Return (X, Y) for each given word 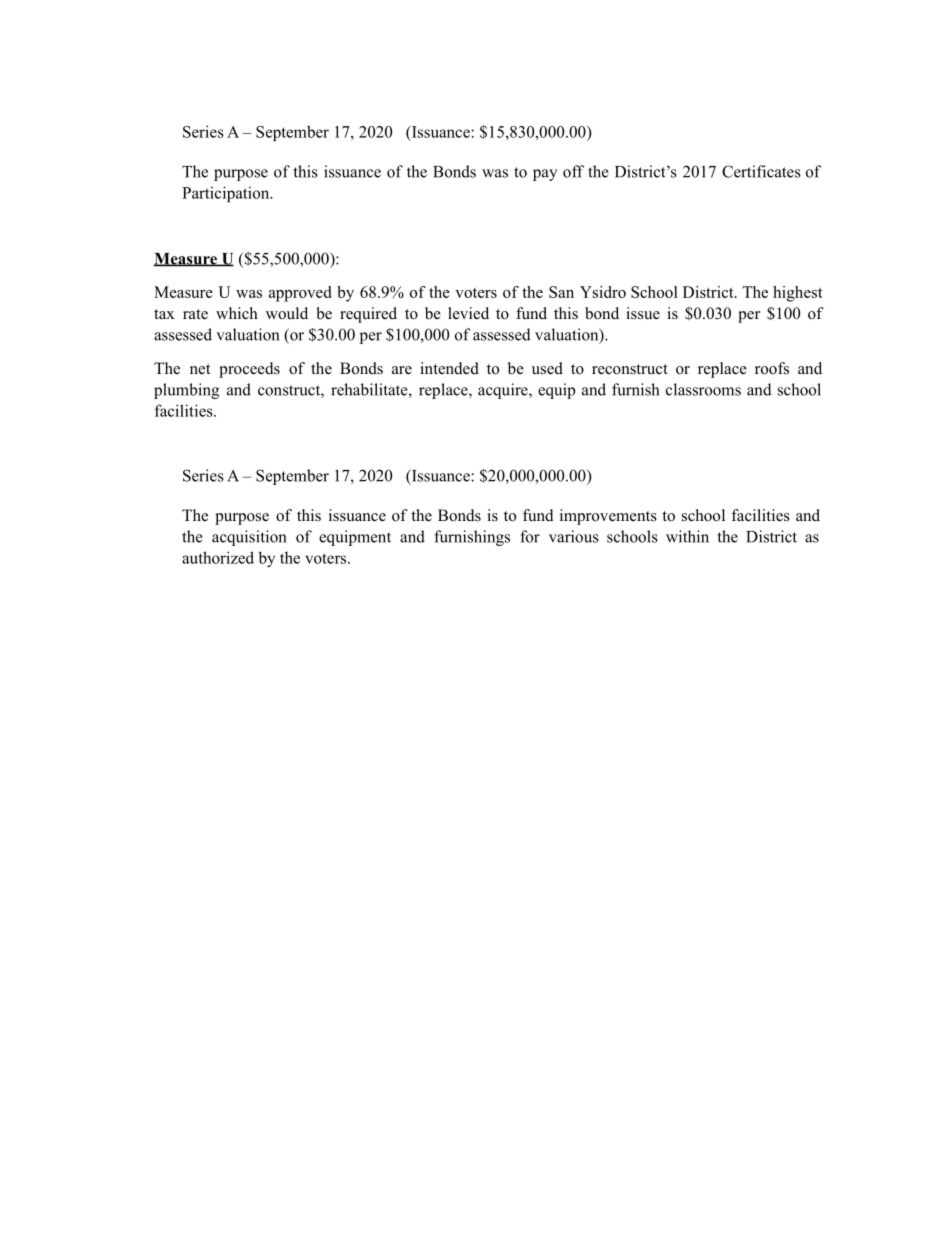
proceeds (249, 370)
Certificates (761, 171)
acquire (504, 391)
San (561, 292)
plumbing (186, 391)
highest (798, 294)
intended (449, 368)
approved (300, 294)
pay (545, 175)
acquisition (249, 538)
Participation (227, 194)
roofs (772, 368)
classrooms (703, 389)
